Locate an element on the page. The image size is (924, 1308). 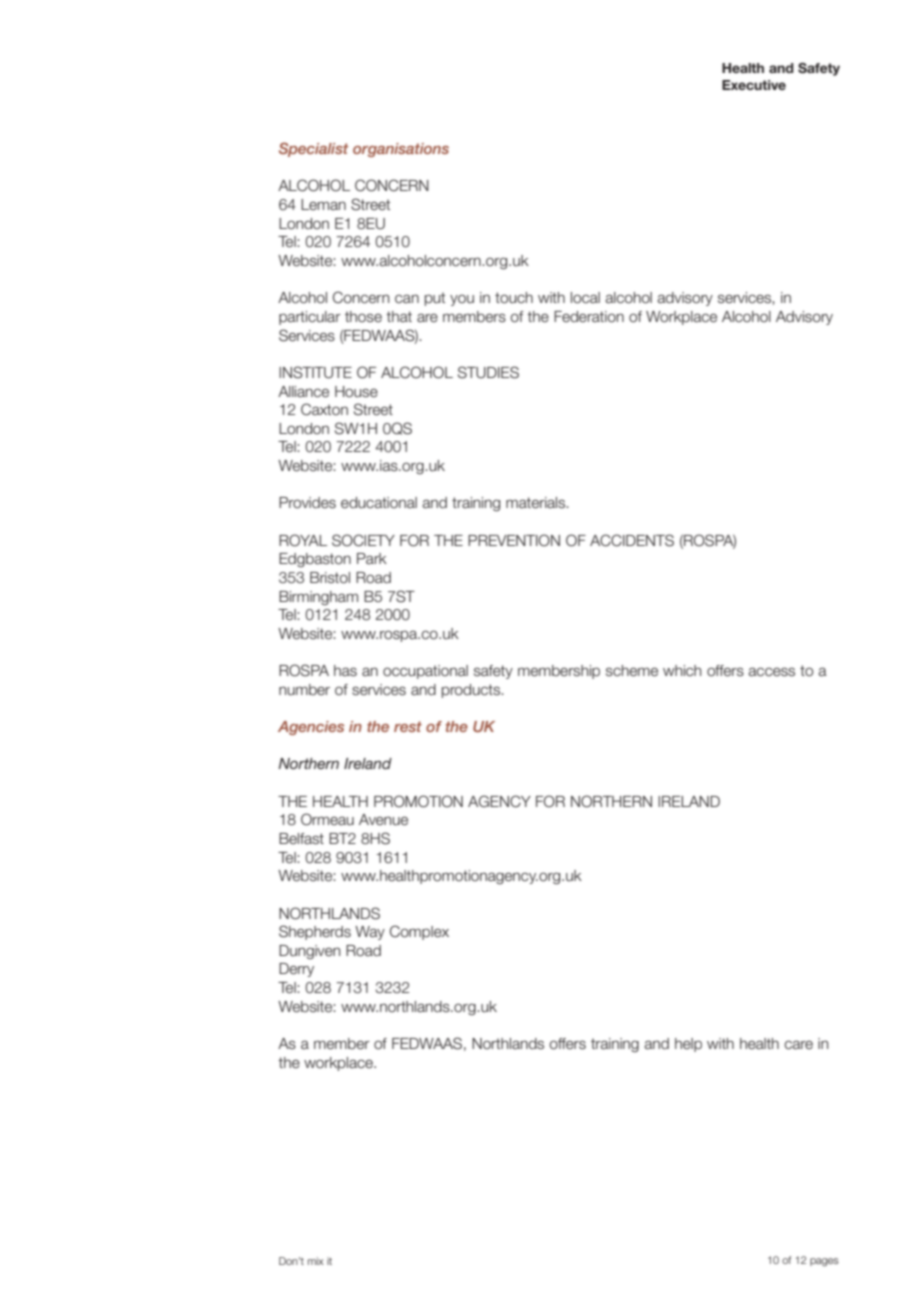
help is located at coordinates (688, 1045).
